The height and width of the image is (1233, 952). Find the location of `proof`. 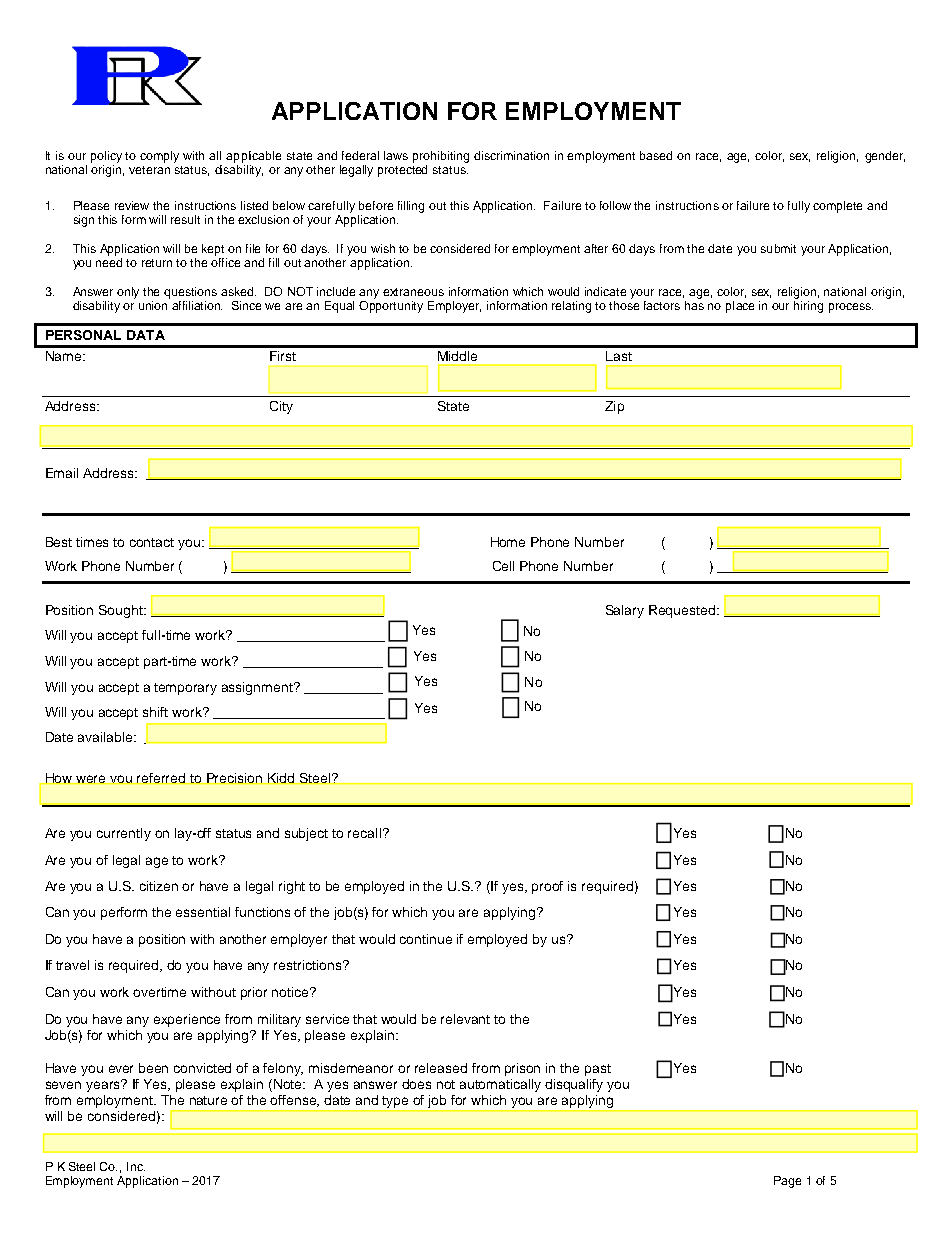

proof is located at coordinates (547, 887).
